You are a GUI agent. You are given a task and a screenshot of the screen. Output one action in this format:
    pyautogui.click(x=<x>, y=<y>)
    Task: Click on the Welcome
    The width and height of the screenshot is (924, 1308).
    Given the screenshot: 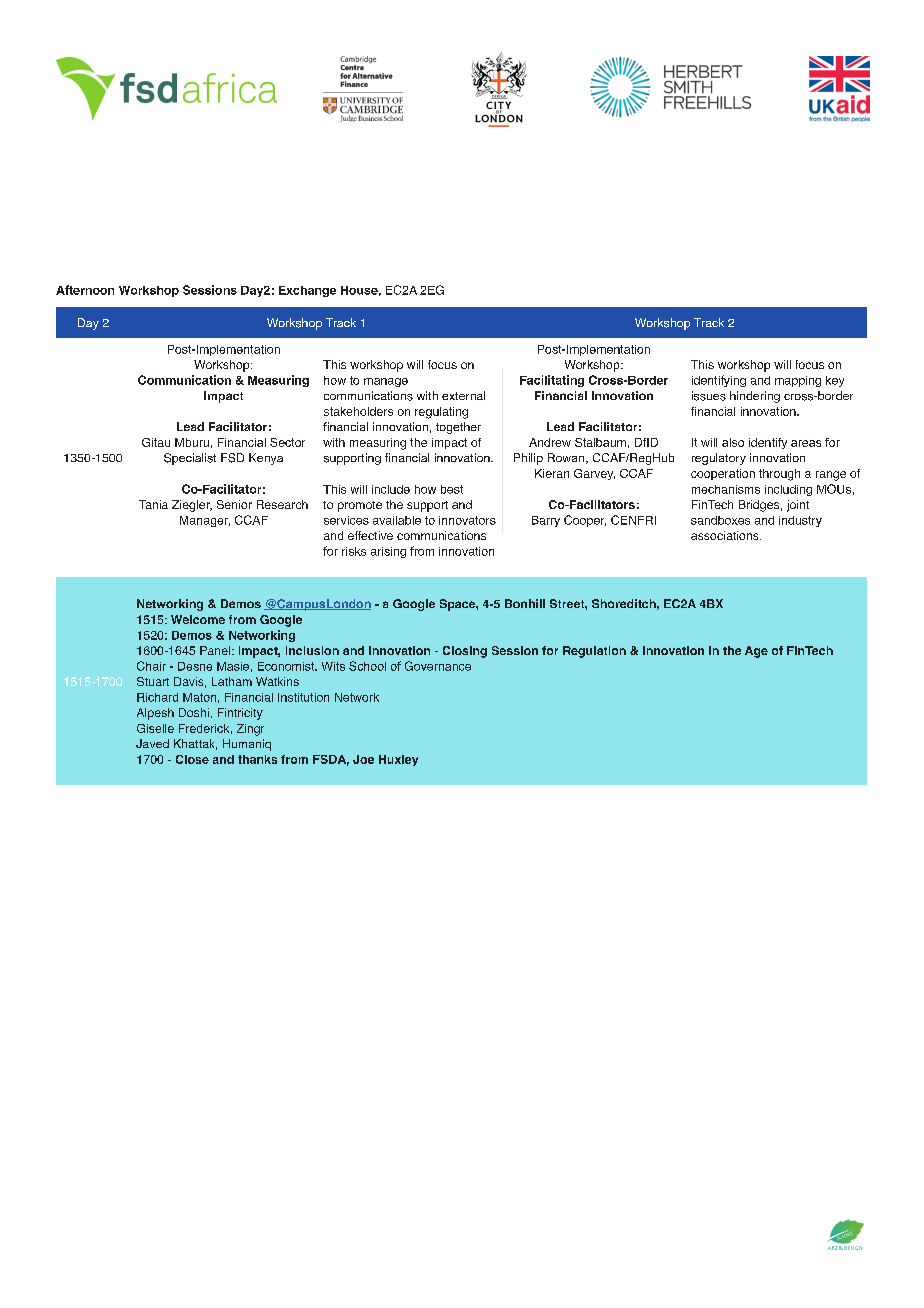 What is the action you would take?
    pyautogui.click(x=198, y=619)
